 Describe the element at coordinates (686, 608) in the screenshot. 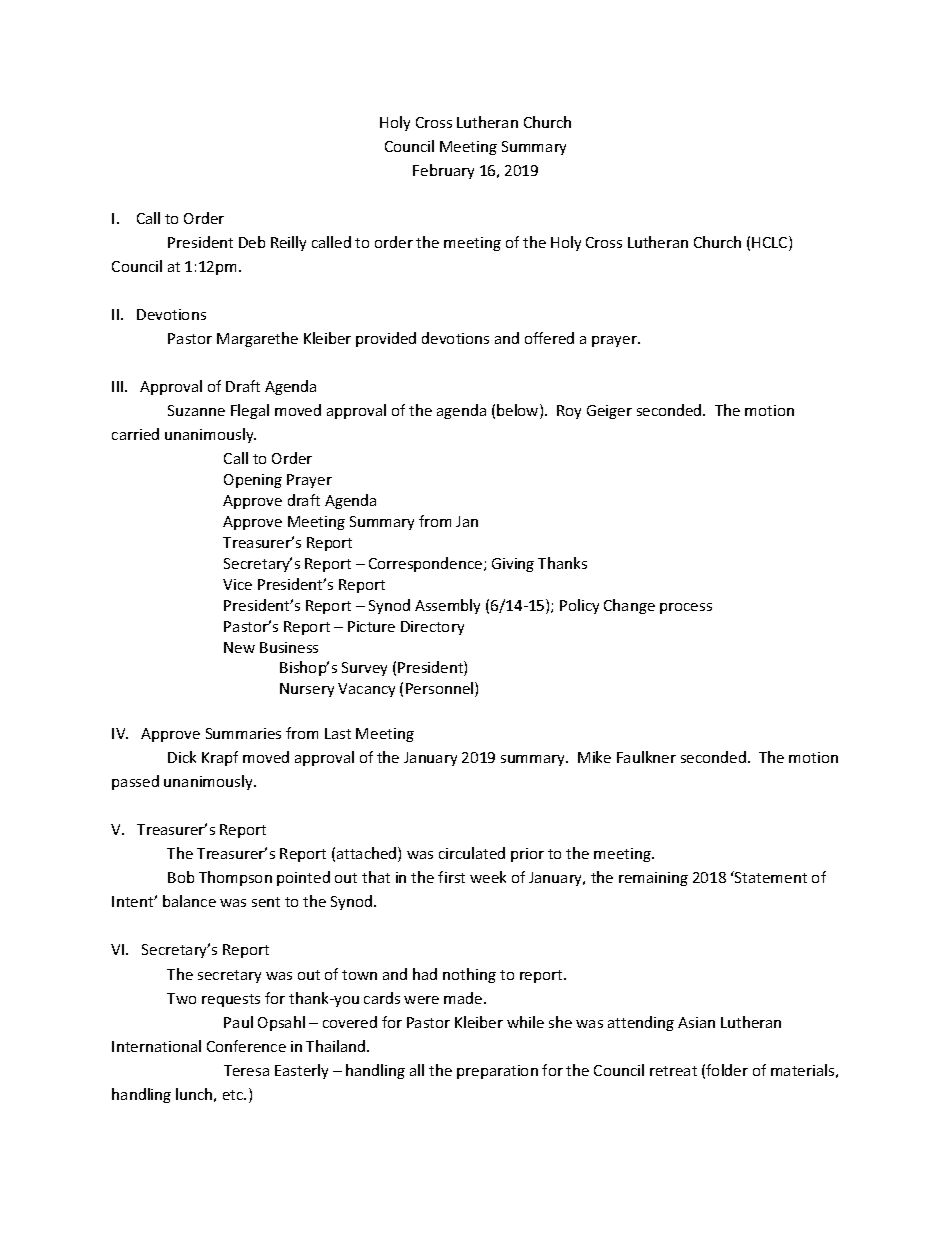

I see `process` at that location.
